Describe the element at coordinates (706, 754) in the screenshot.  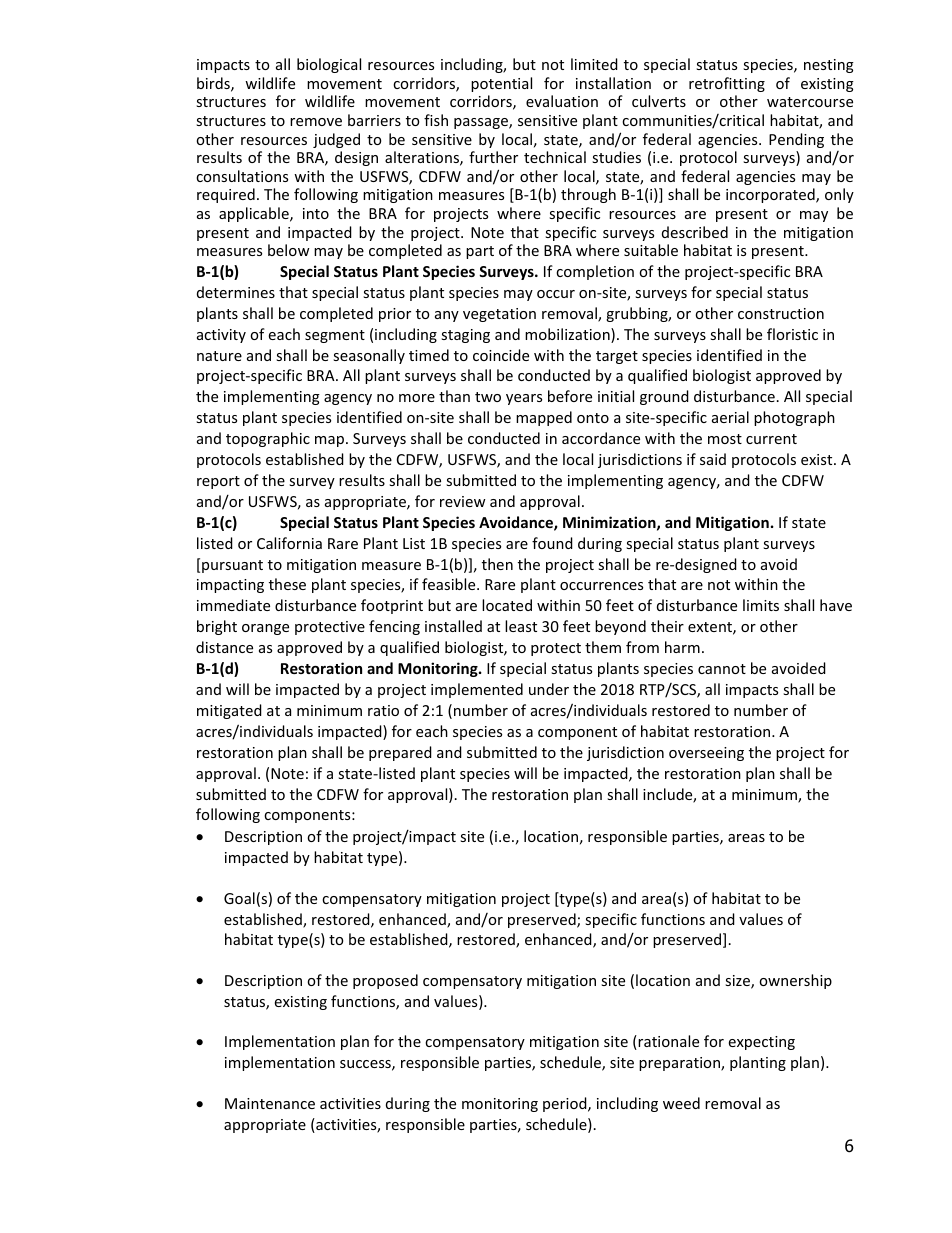
I see `overseeing` at that location.
